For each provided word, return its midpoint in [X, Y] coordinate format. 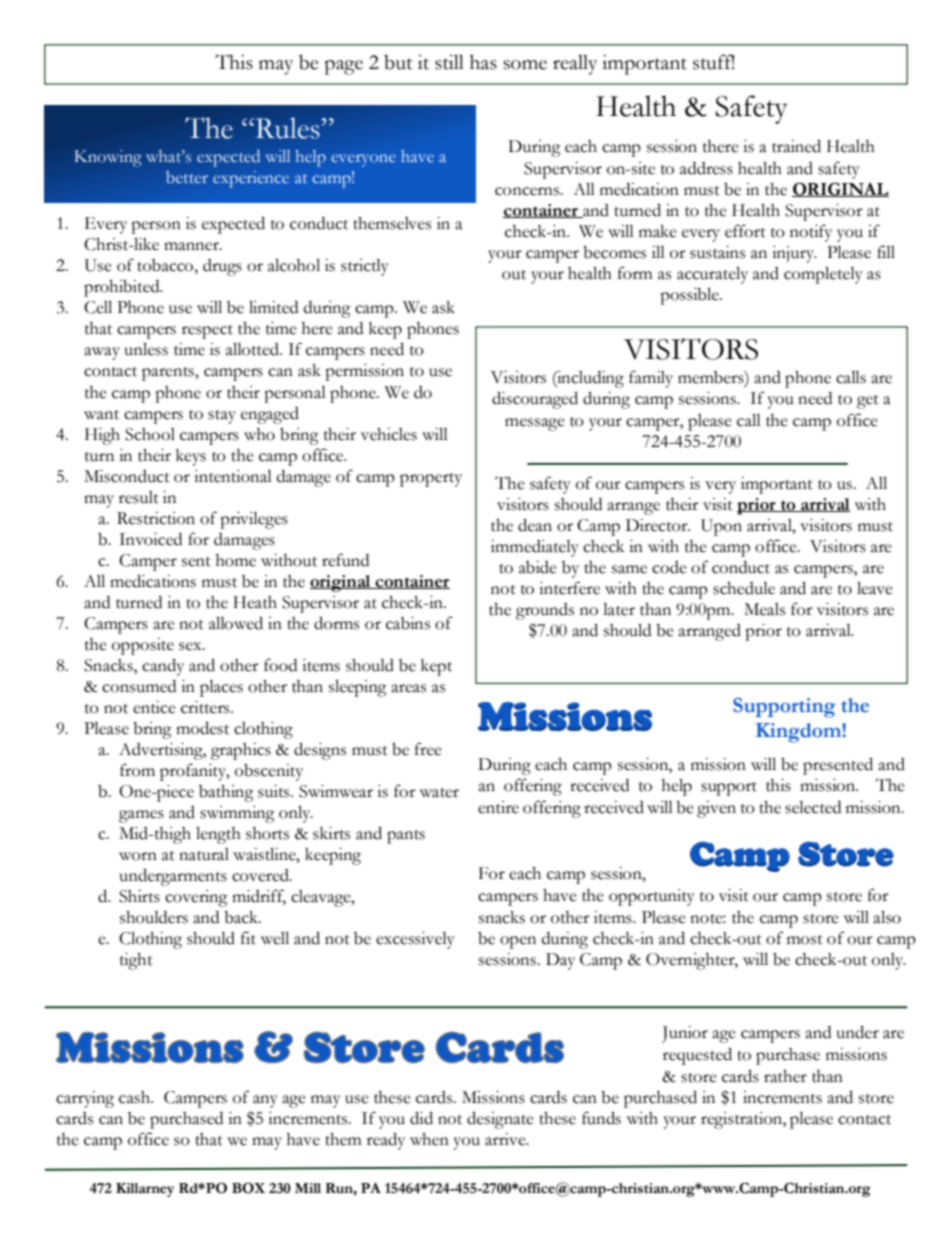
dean [535, 525]
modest [202, 728]
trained [796, 146]
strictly [365, 267]
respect [207, 332]
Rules [286, 128]
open [518, 942]
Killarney [145, 1190]
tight [136, 961]
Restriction [156, 518]
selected [813, 807]
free [428, 749]
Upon [721, 527]
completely [823, 275]
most [805, 940]
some [525, 65]
